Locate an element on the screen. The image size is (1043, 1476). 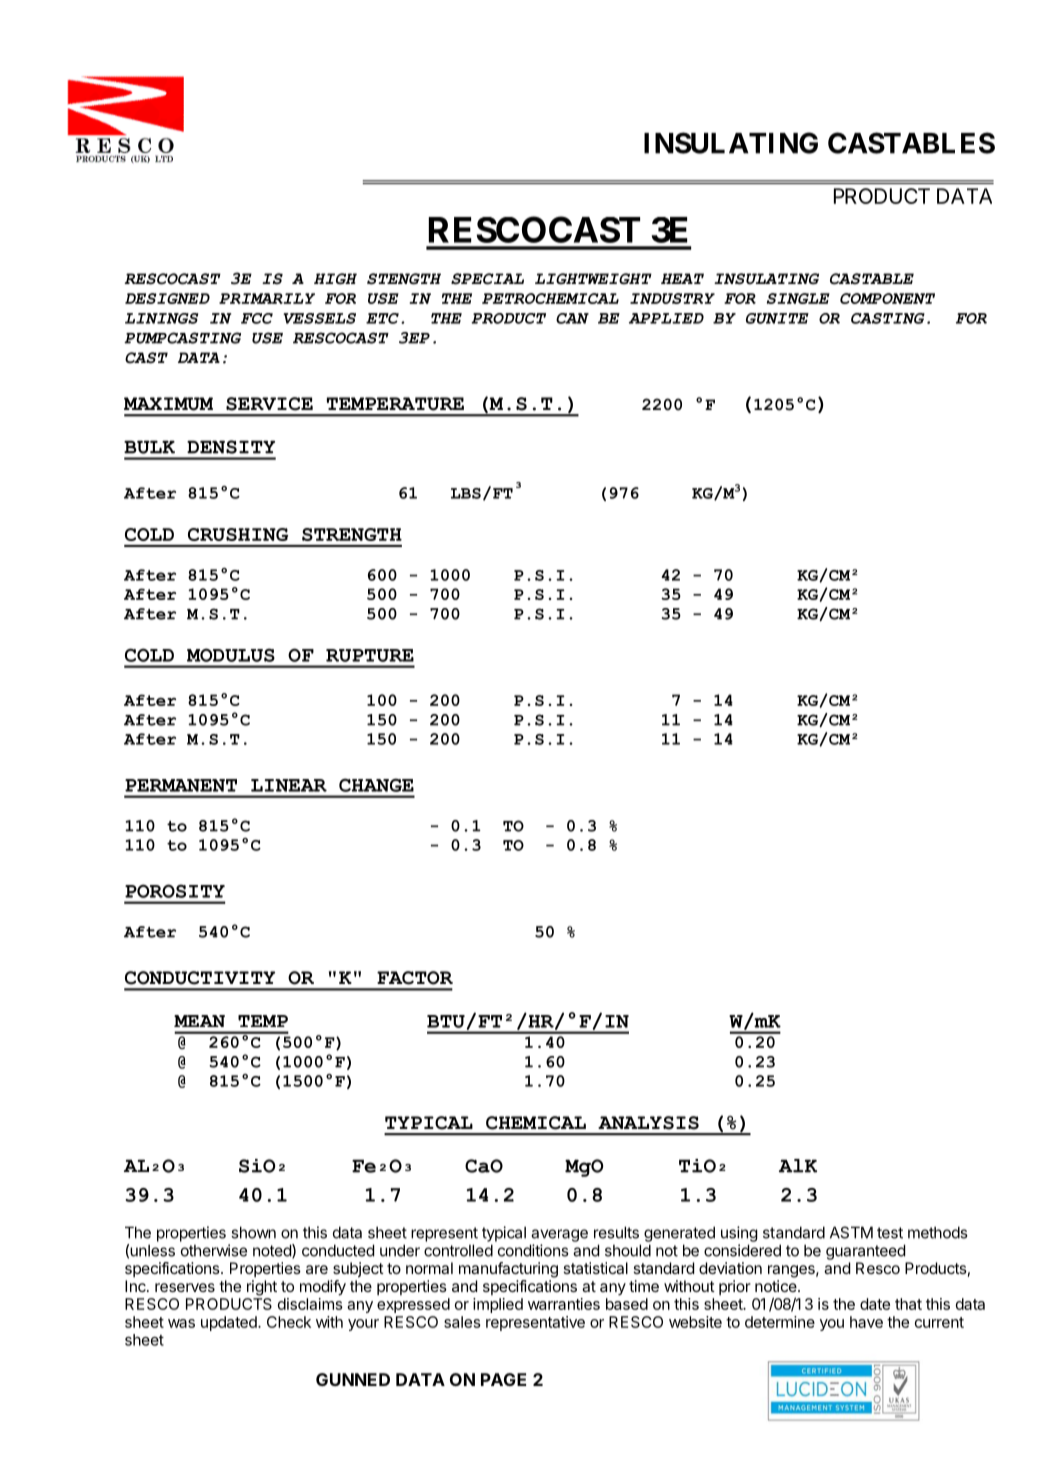
COMPONENT is located at coordinates (887, 298).
